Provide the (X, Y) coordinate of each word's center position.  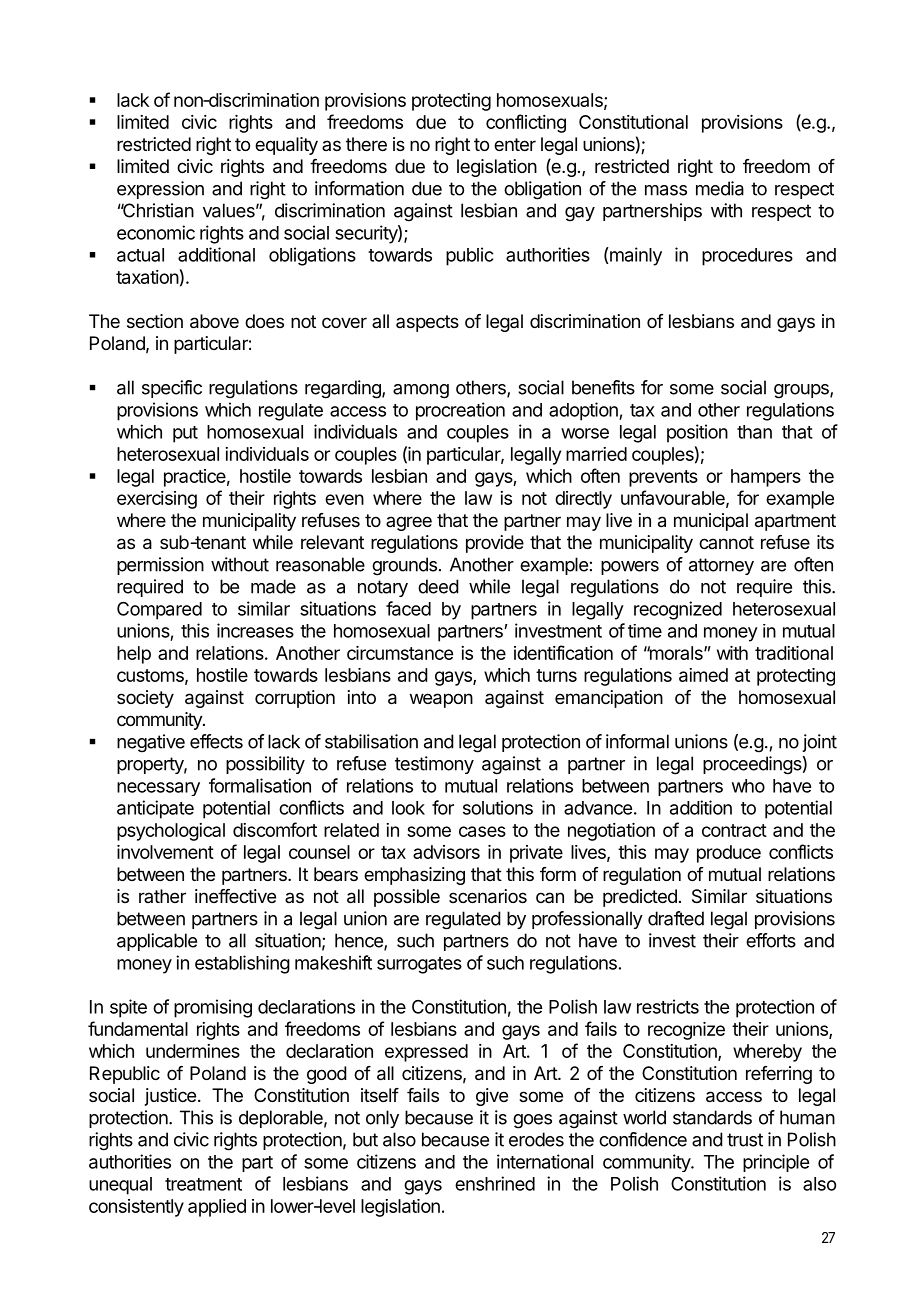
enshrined (495, 1183)
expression (160, 190)
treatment (203, 1184)
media (720, 188)
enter (515, 144)
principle (776, 1163)
